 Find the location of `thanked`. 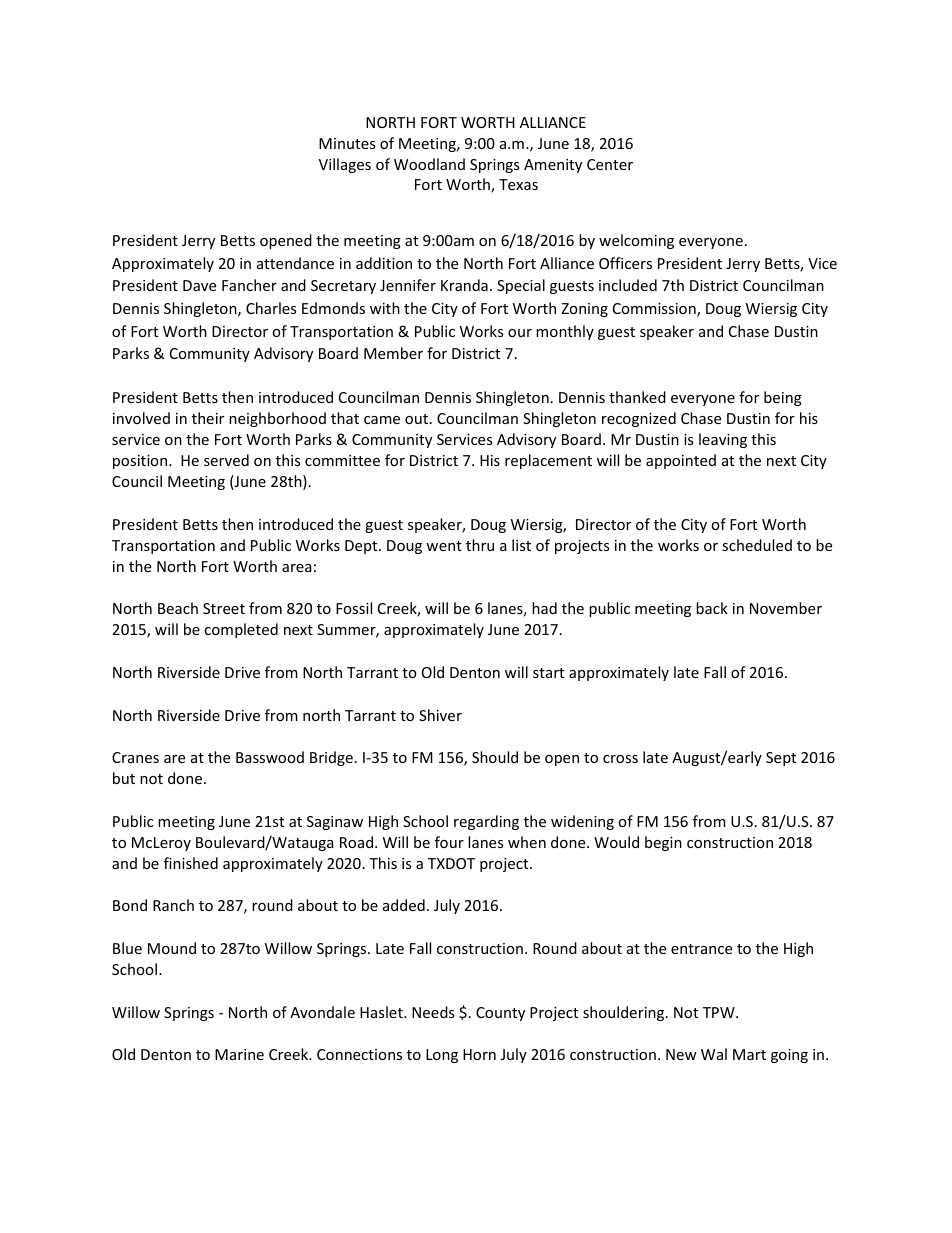

thanked is located at coordinates (637, 397).
